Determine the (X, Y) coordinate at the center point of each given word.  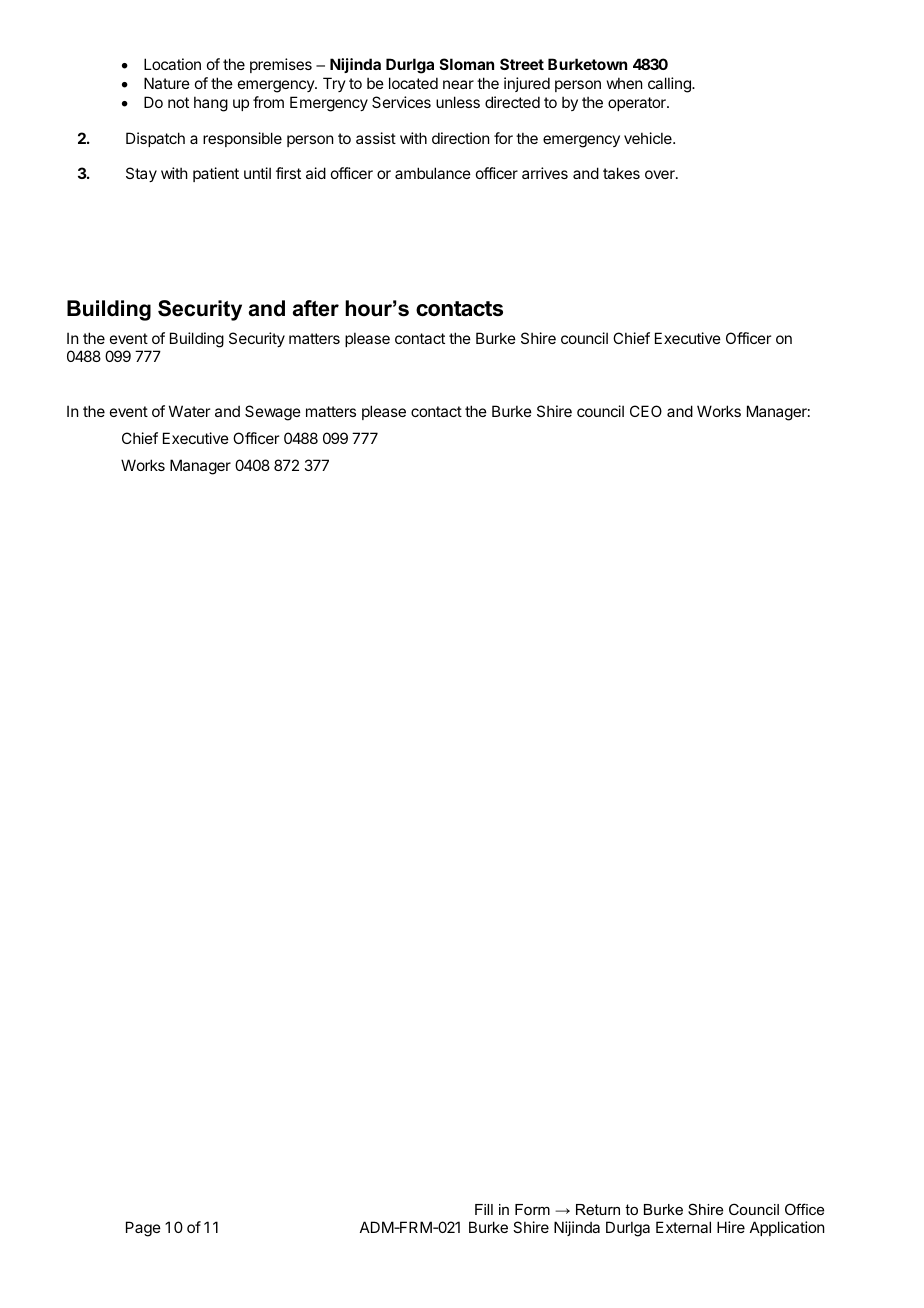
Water (189, 411)
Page (143, 1229)
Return (598, 1209)
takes (621, 173)
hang (211, 104)
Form (532, 1209)
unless (458, 102)
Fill (484, 1209)
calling (670, 85)
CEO (646, 411)
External (683, 1227)
